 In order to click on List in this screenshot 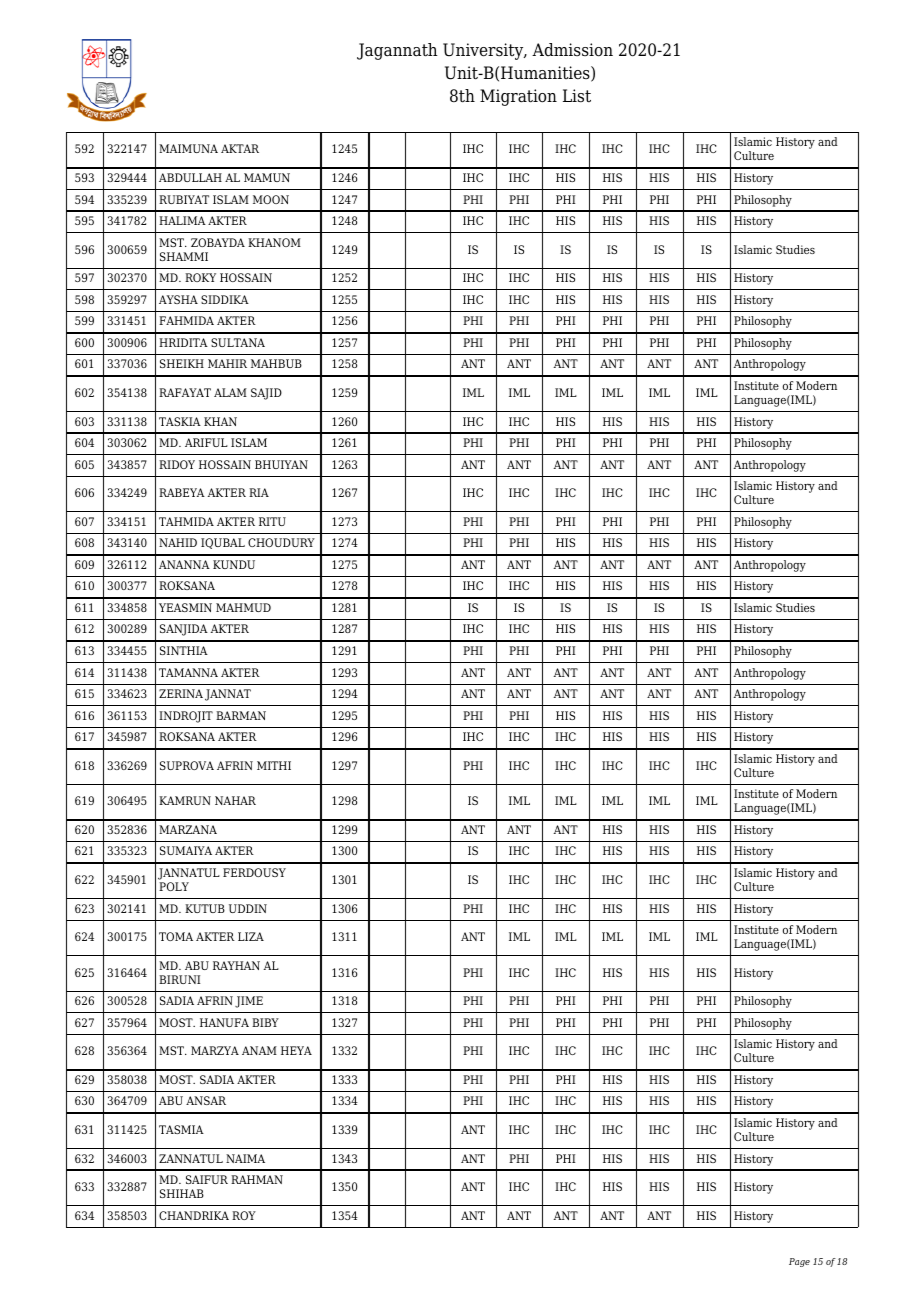, I will do `click(577, 96)`.
